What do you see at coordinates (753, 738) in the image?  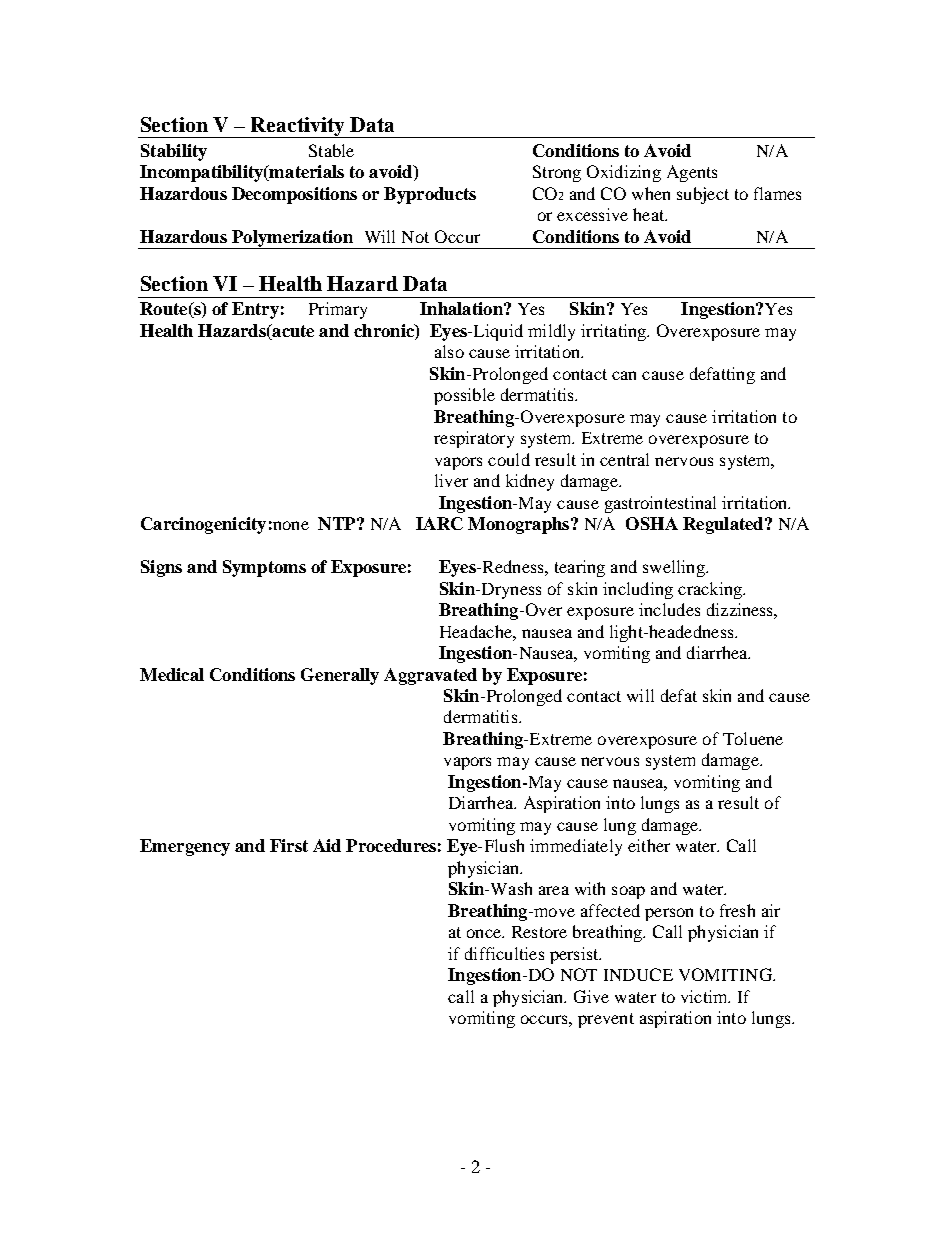 I see `Toluene` at bounding box center [753, 738].
